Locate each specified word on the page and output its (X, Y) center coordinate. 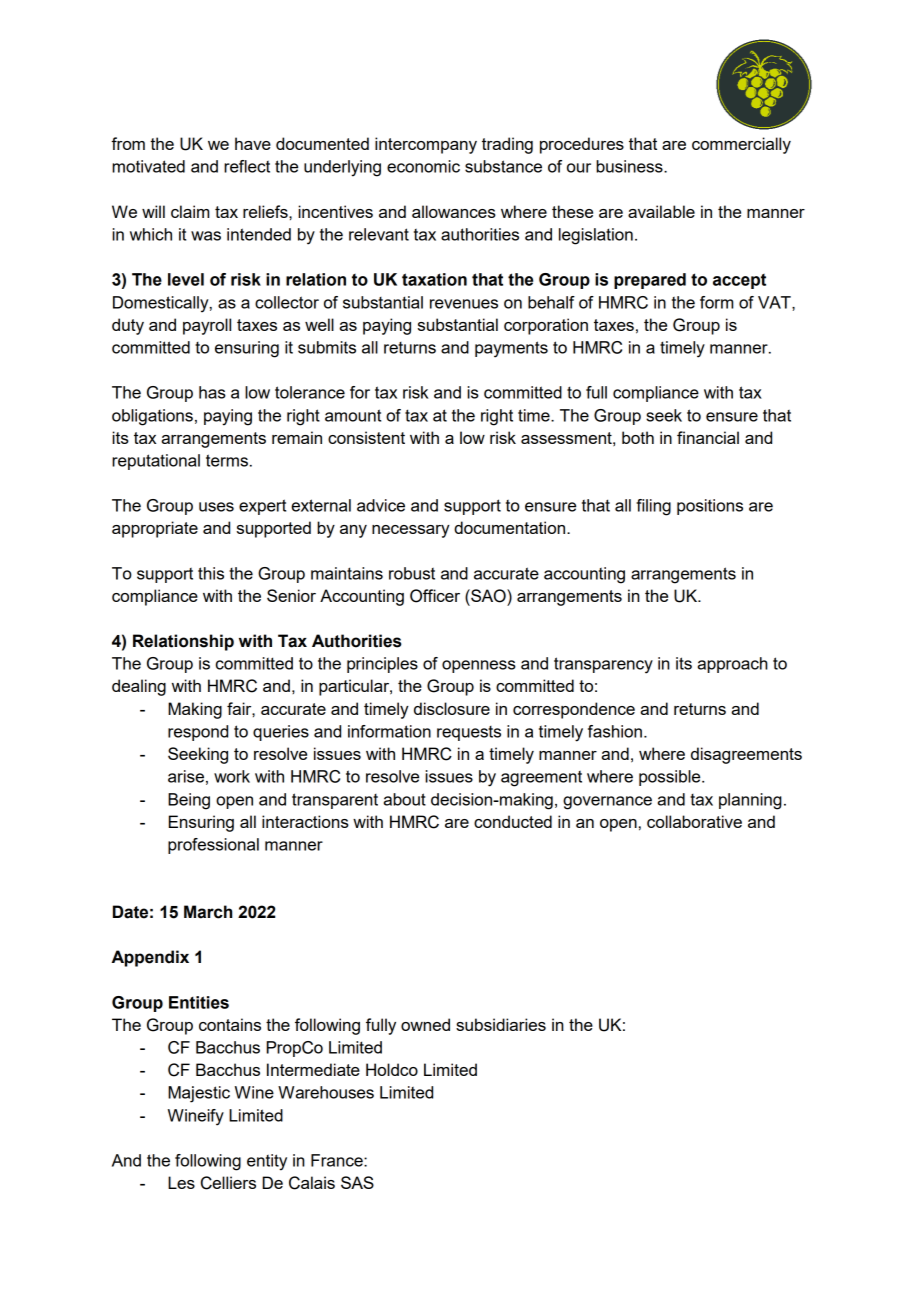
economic (423, 166)
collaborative (694, 821)
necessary (411, 531)
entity (267, 1162)
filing (653, 507)
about (405, 799)
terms (227, 460)
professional (213, 846)
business (630, 166)
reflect (247, 166)
